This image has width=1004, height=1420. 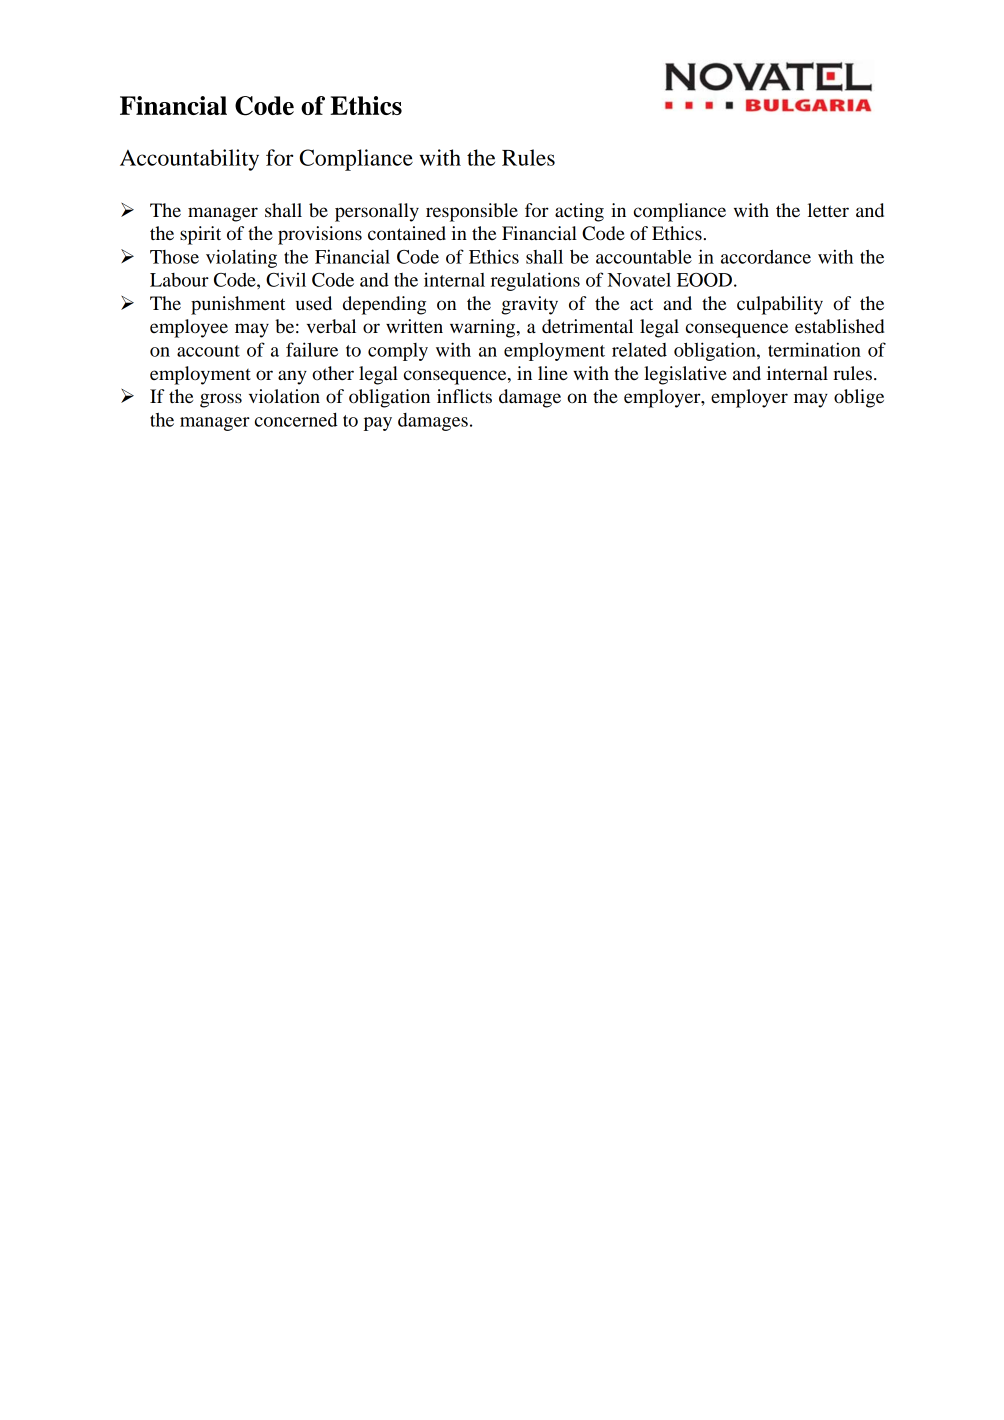 I want to click on termination, so click(x=814, y=349).
